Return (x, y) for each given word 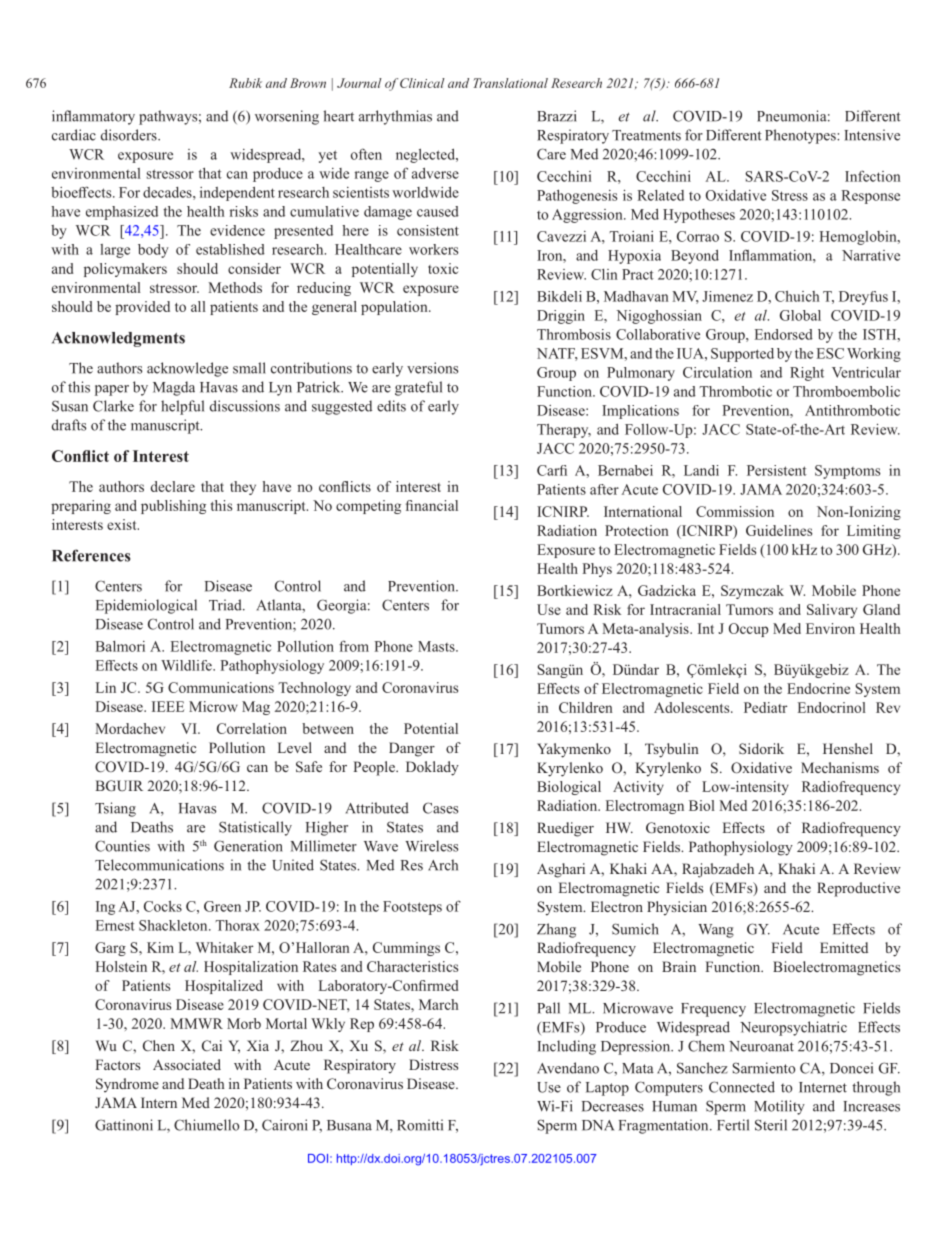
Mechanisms (840, 767)
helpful (182, 407)
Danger (412, 749)
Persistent (777, 470)
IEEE (168, 706)
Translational (511, 83)
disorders (130, 135)
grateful (418, 388)
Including (566, 1047)
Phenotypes (801, 136)
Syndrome (127, 1085)
